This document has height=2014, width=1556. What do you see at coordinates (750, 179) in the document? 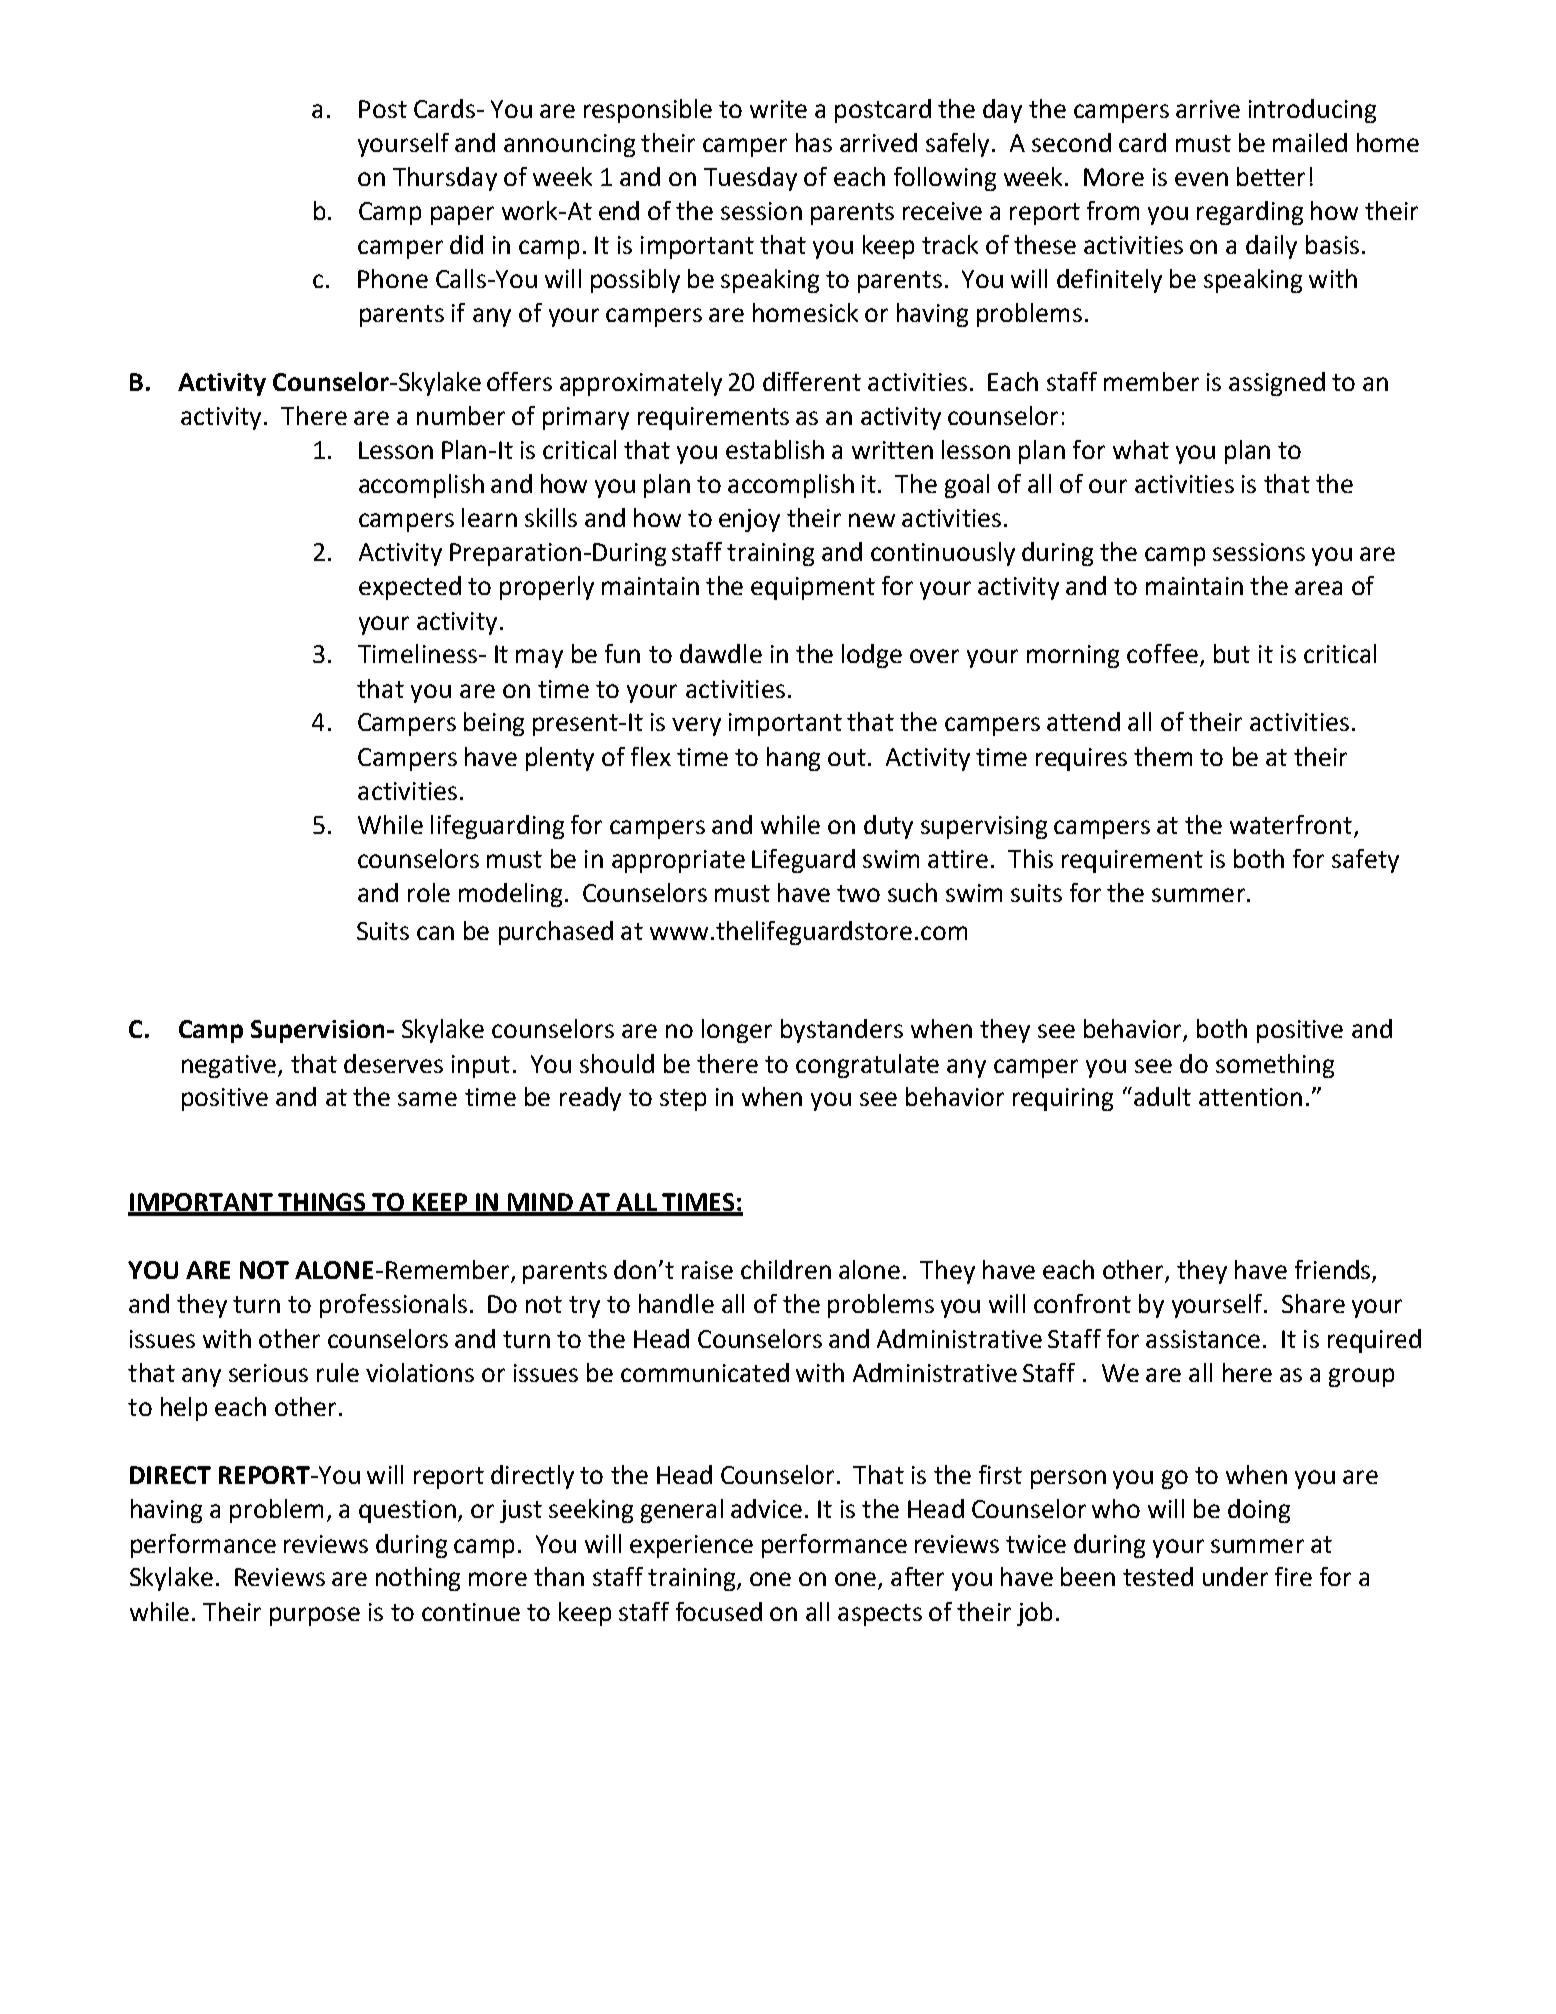
I see `Tuesday` at bounding box center [750, 179].
